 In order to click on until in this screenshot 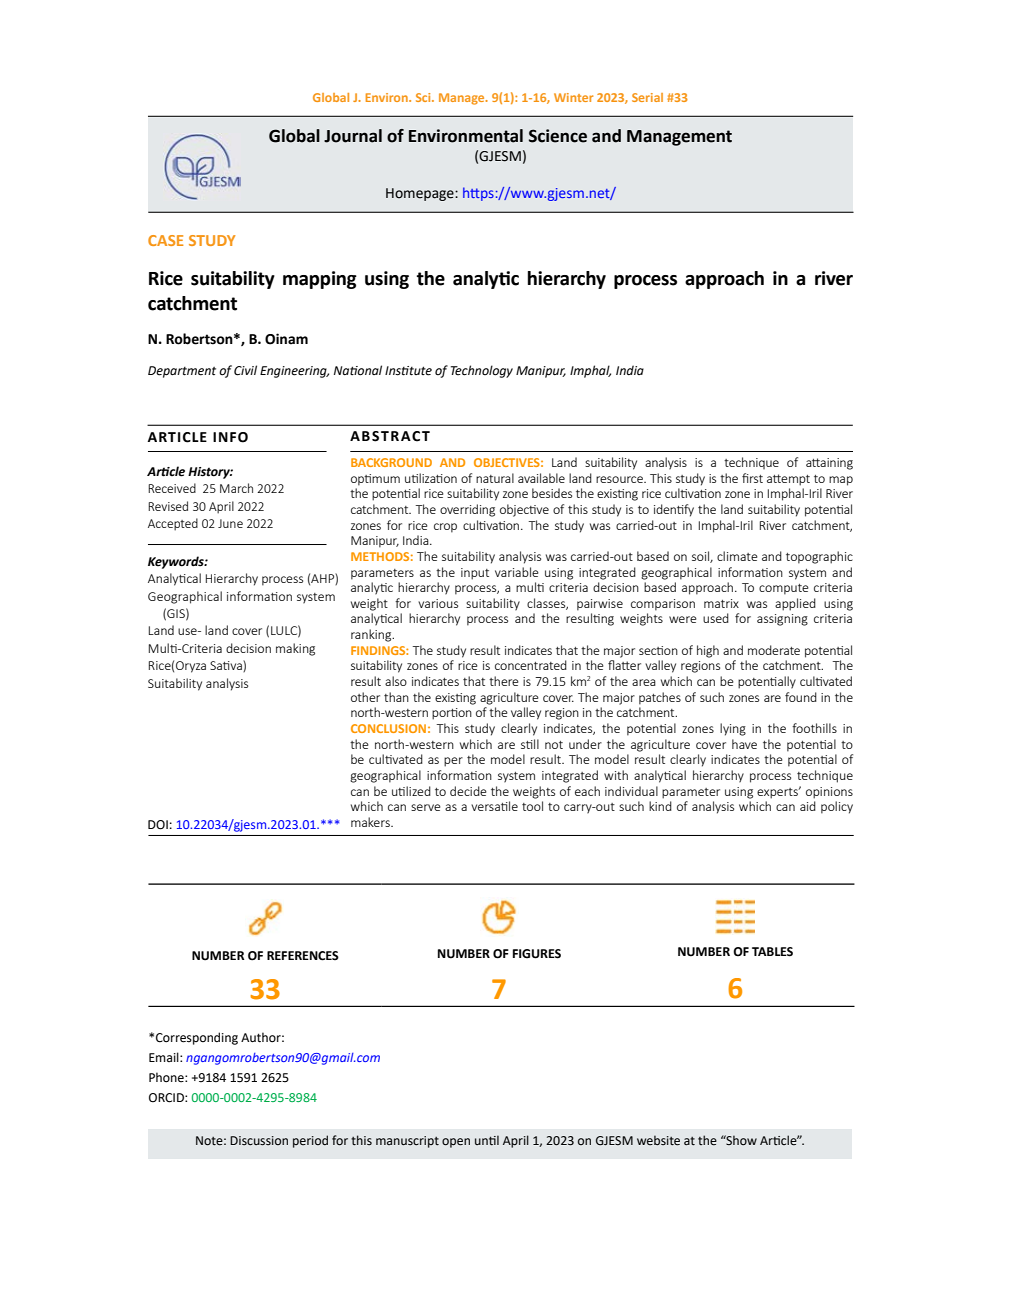, I will do `click(487, 1140)`.
